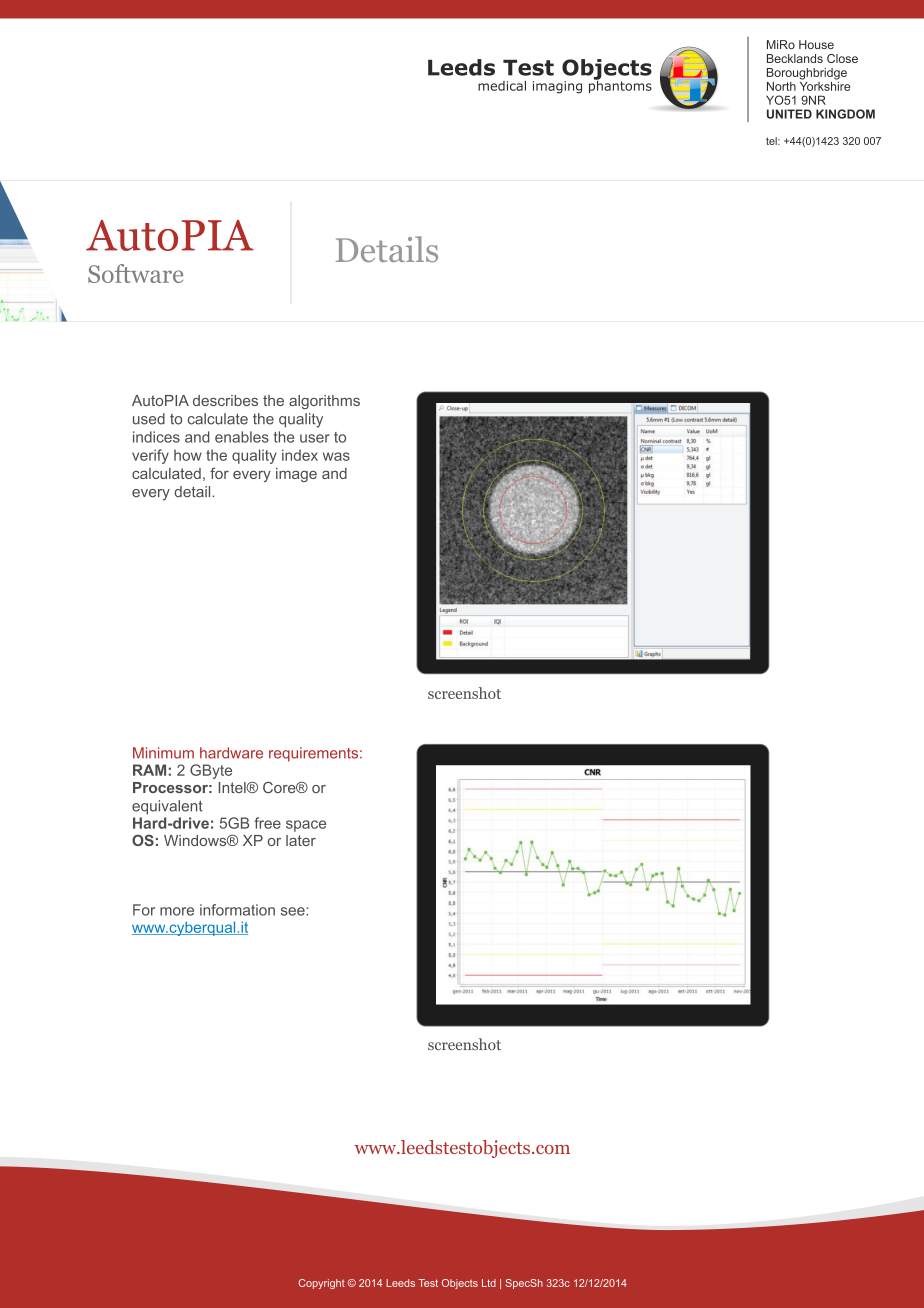 The image size is (924, 1308). I want to click on space, so click(306, 826).
